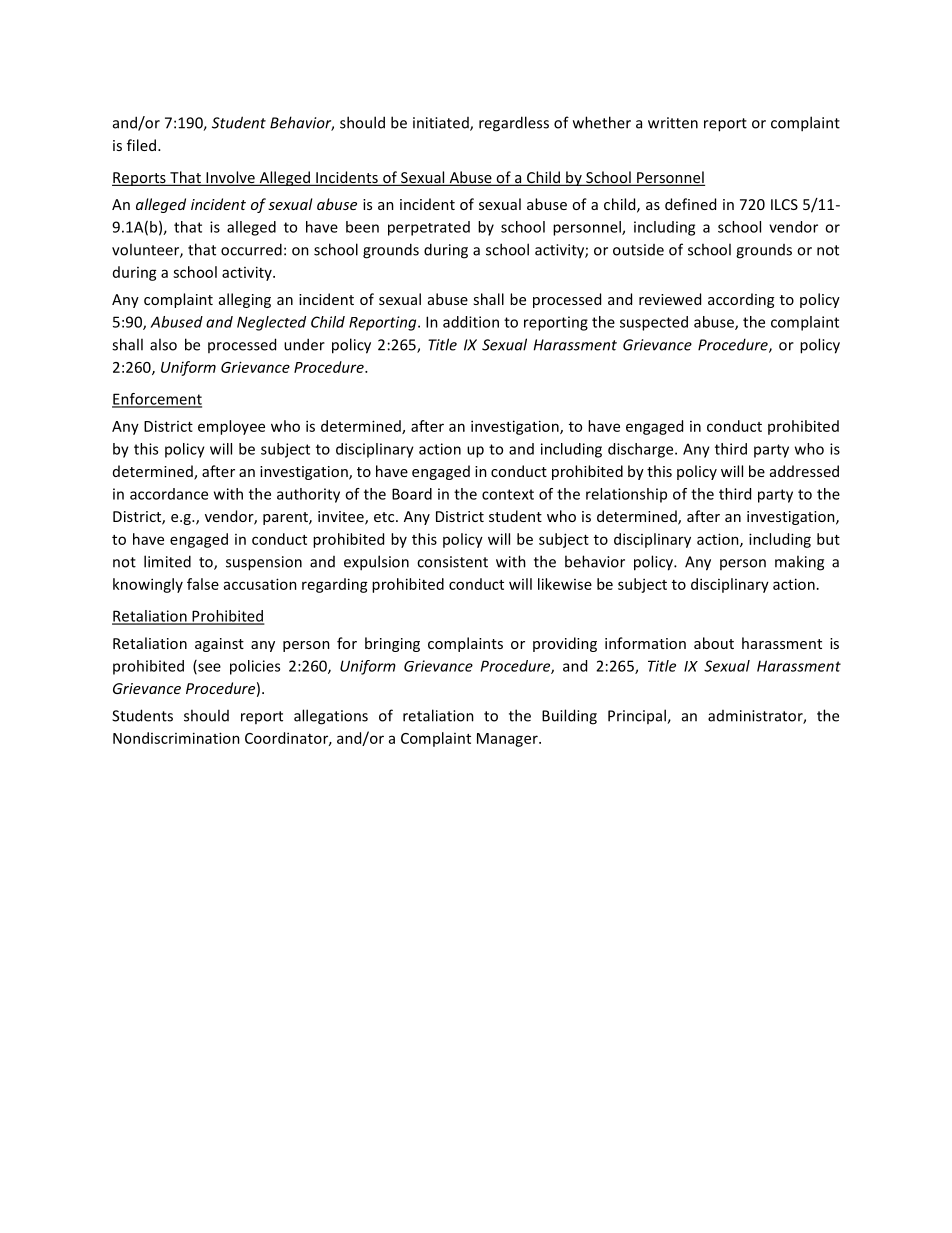  Describe the element at coordinates (271, 323) in the screenshot. I see `Neglected` at that location.
